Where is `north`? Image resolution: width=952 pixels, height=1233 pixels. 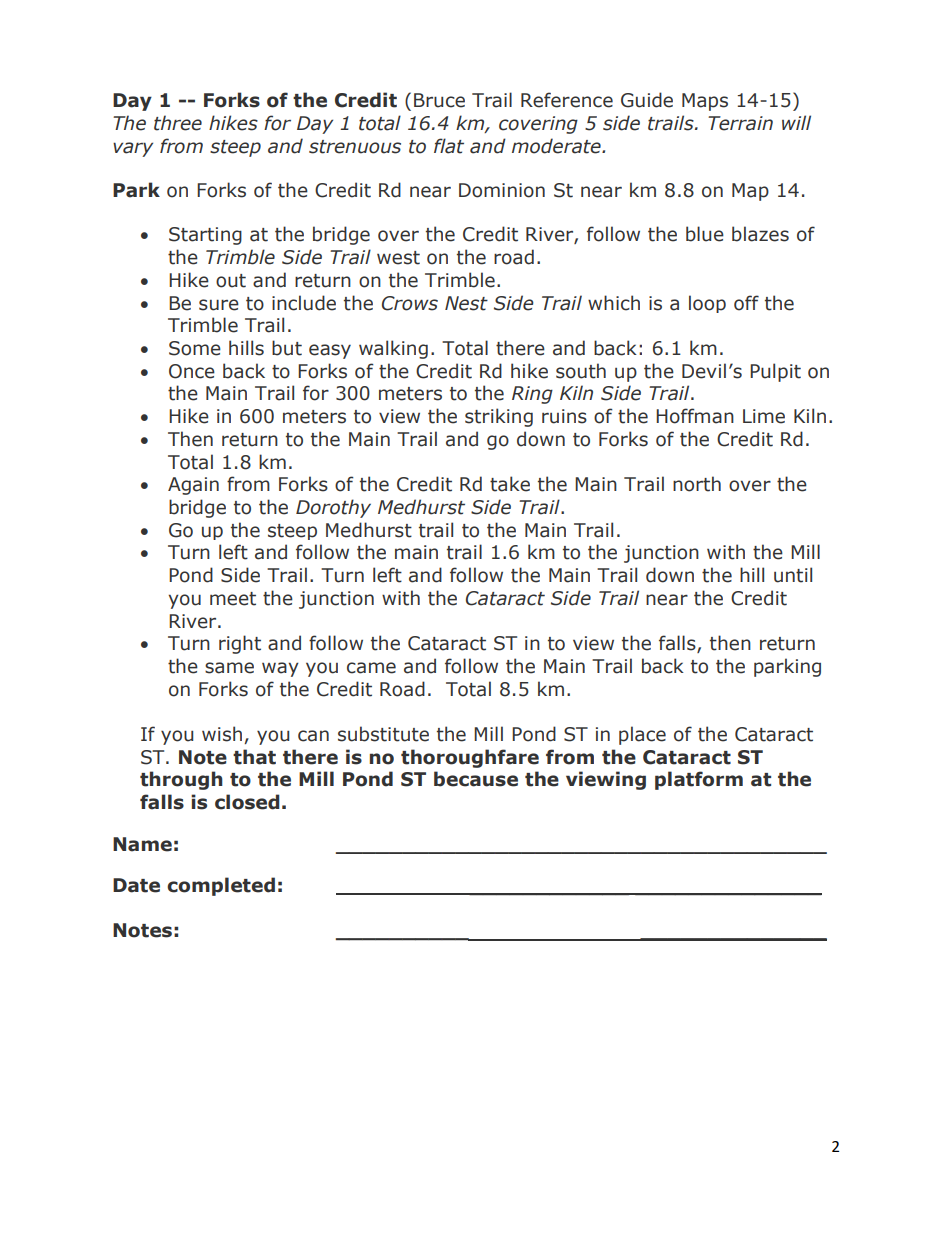 north is located at coordinates (697, 484).
